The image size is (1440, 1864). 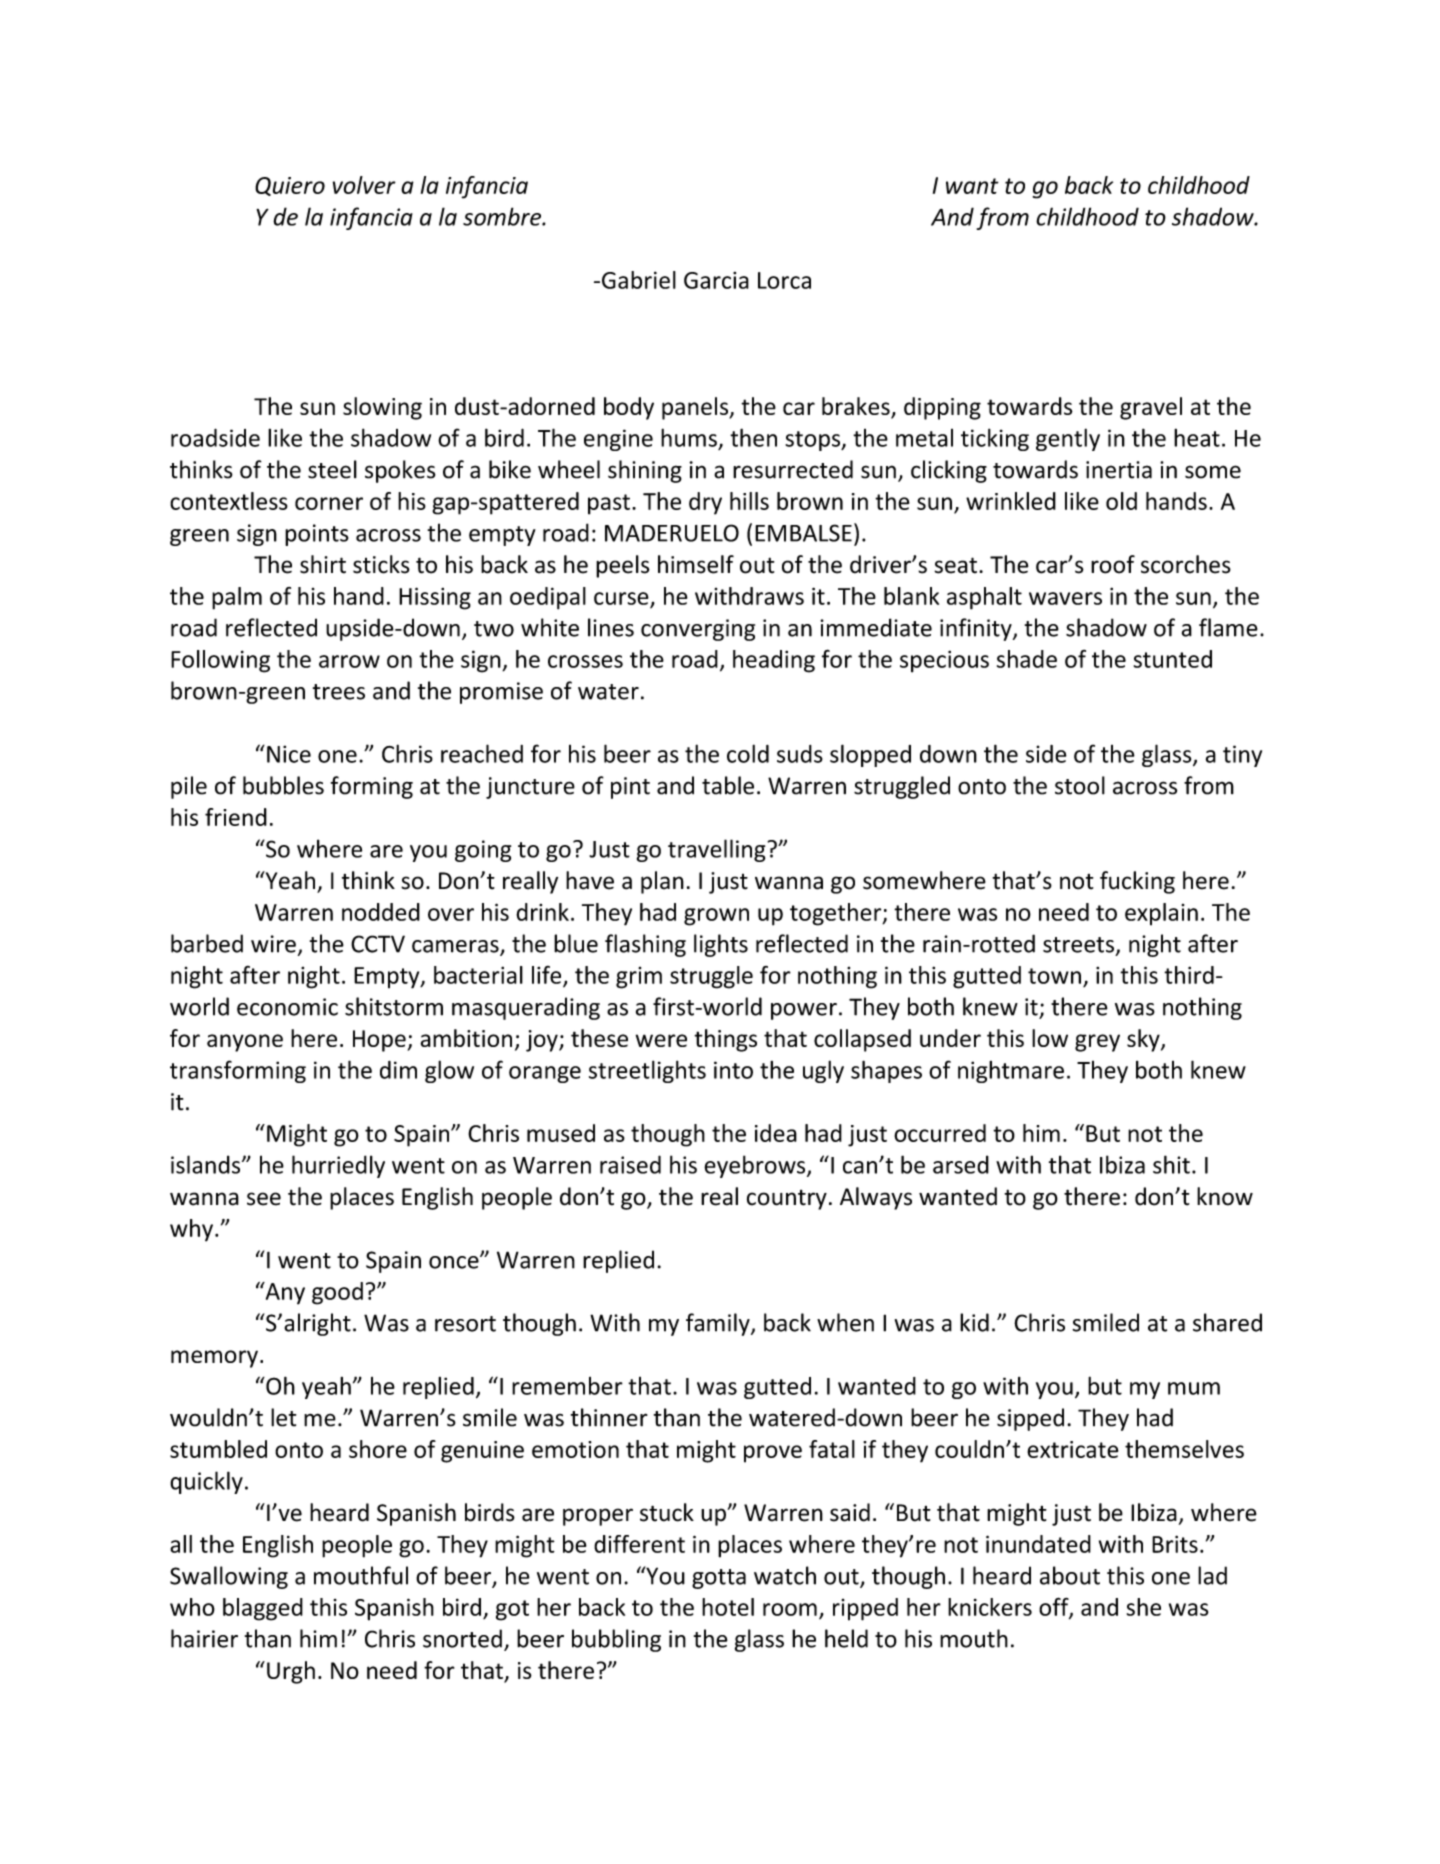 I want to click on grown, so click(x=716, y=917).
